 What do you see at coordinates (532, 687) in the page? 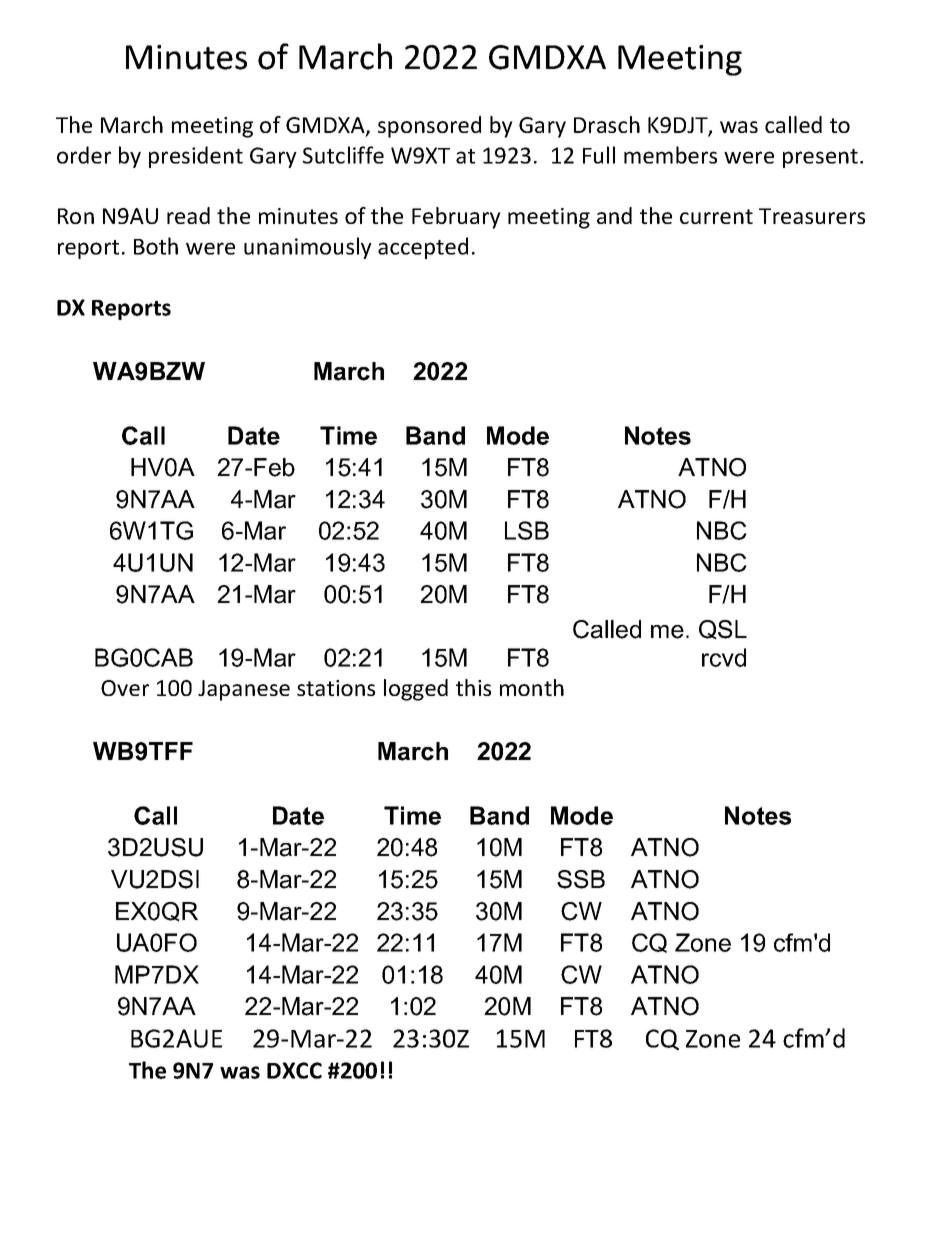
I see `month` at bounding box center [532, 687].
